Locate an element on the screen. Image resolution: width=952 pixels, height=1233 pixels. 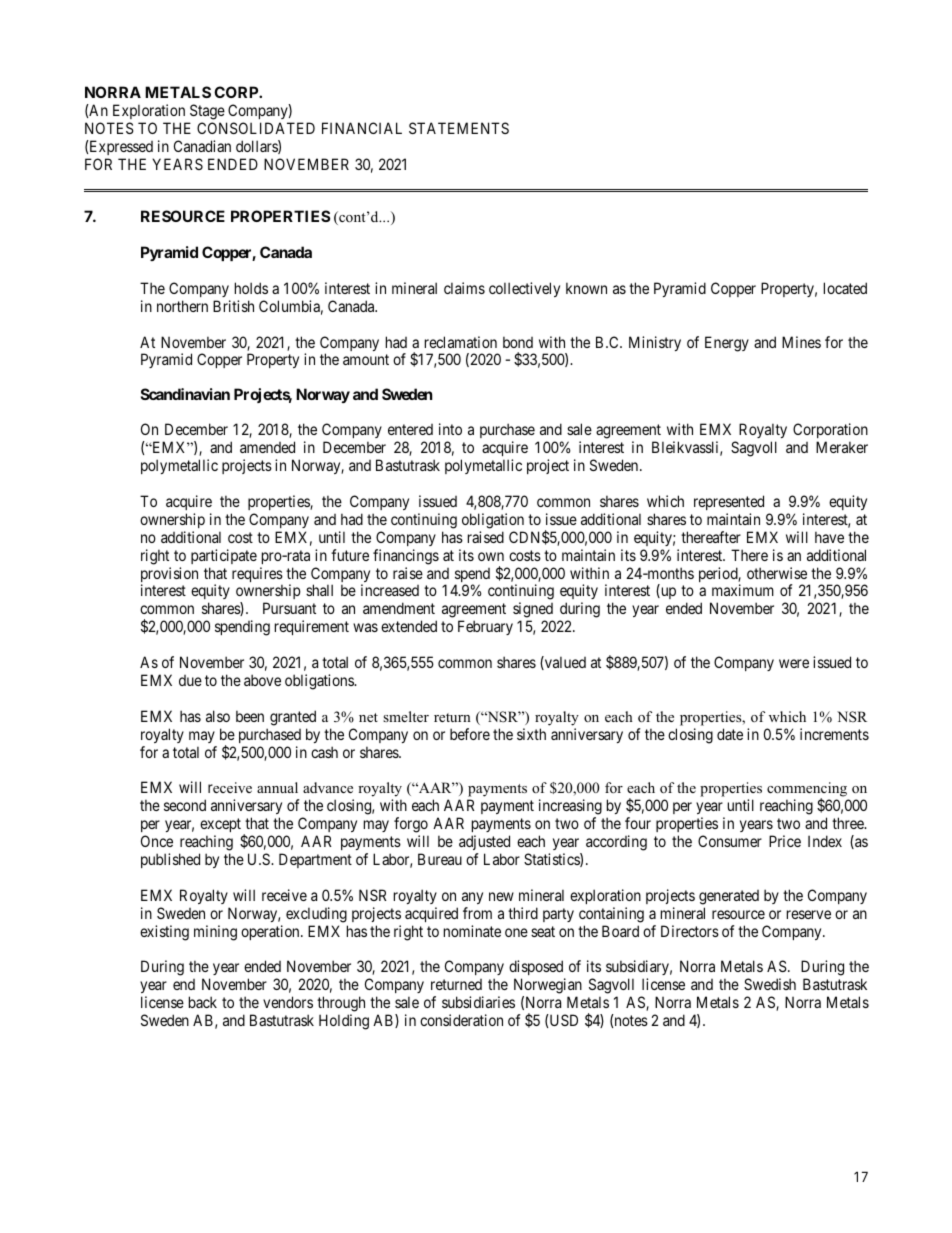
signed is located at coordinates (533, 611).
